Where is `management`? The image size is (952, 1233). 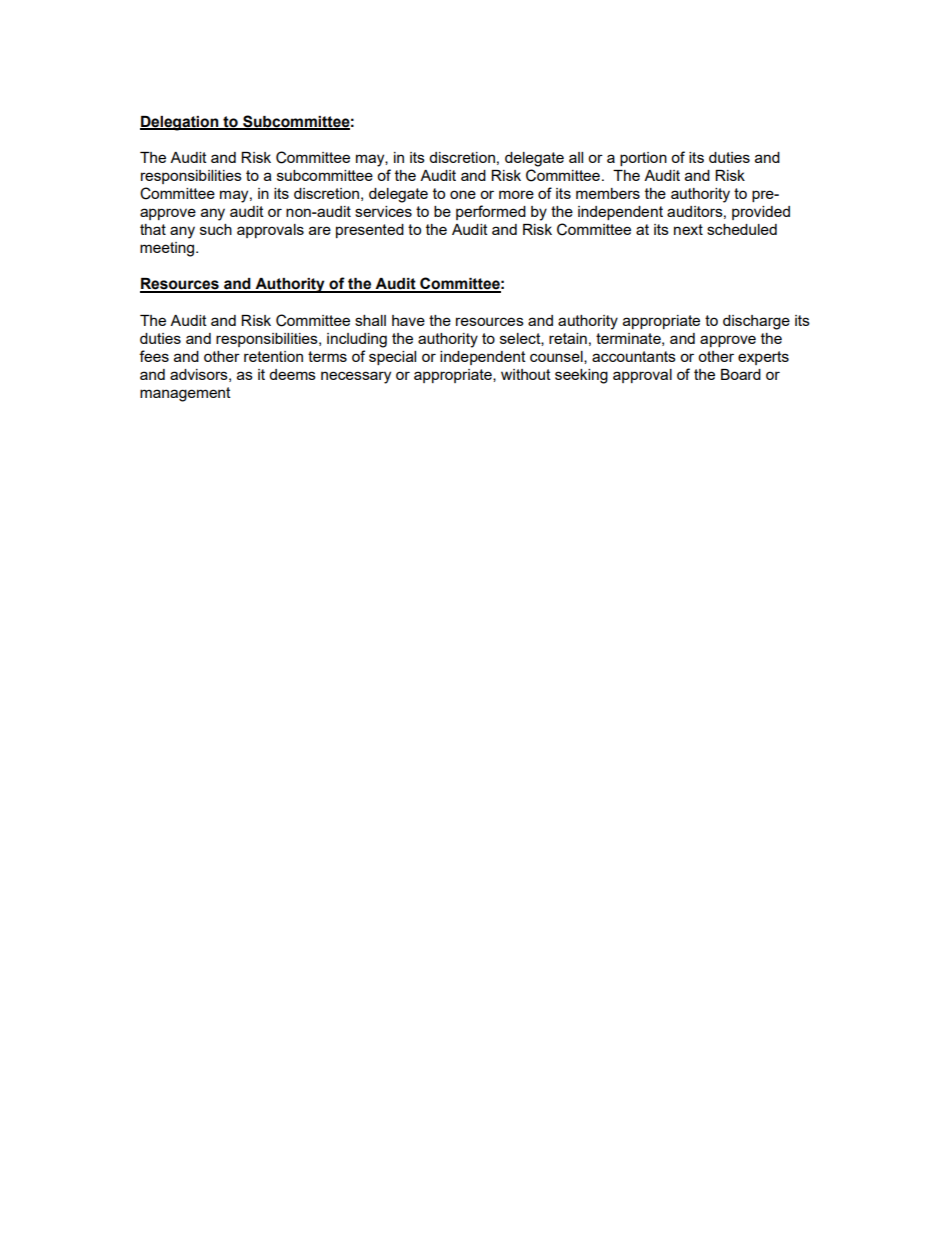
management is located at coordinates (185, 394).
